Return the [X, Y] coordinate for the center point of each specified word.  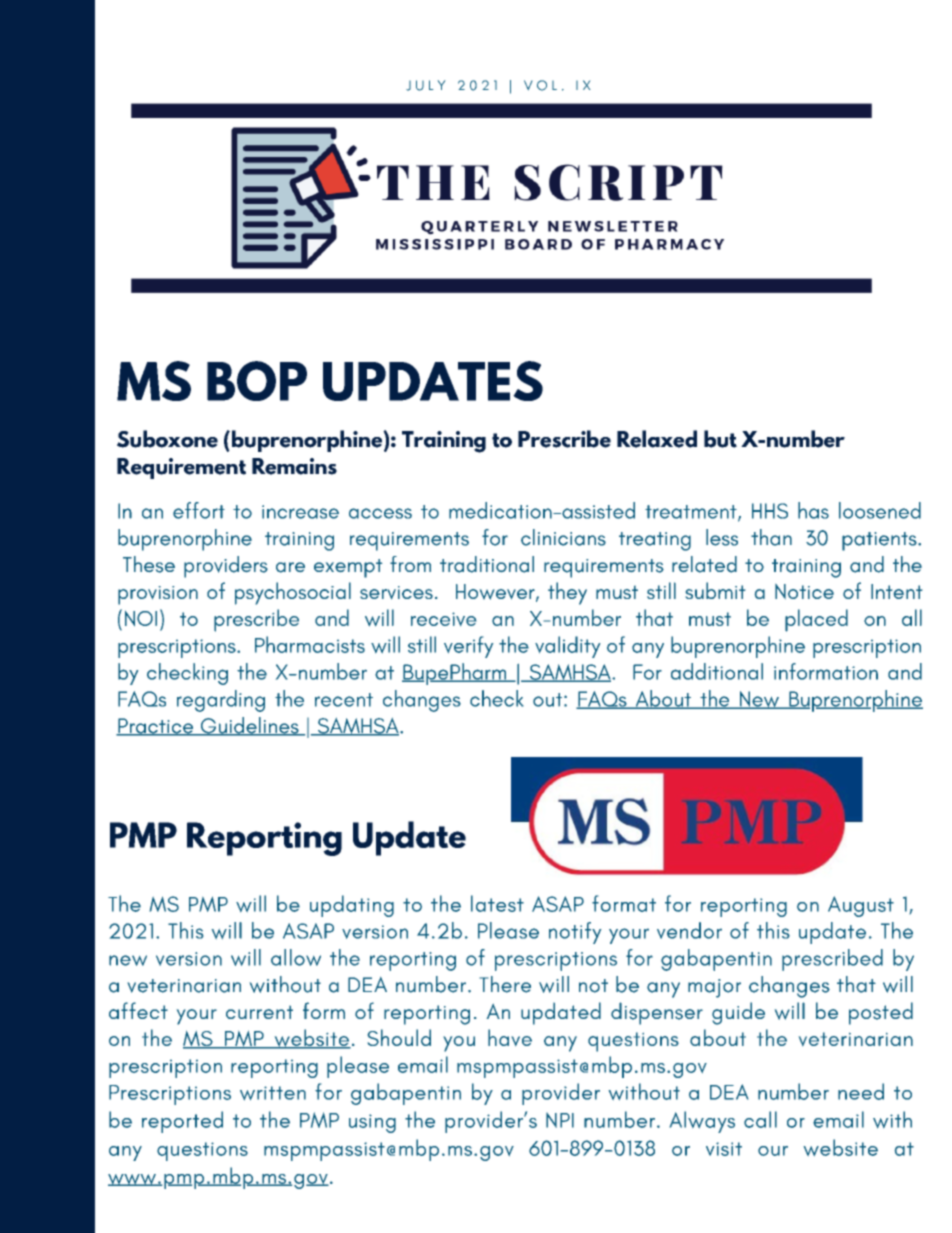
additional [717, 671]
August [861, 906]
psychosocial [293, 593]
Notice [804, 591]
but [720, 439]
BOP [257, 381]
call [760, 1119]
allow [296, 957]
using [372, 1123]
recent [344, 700]
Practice [156, 727]
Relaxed [657, 439]
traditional [487, 564]
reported [182, 1122]
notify [575, 933]
